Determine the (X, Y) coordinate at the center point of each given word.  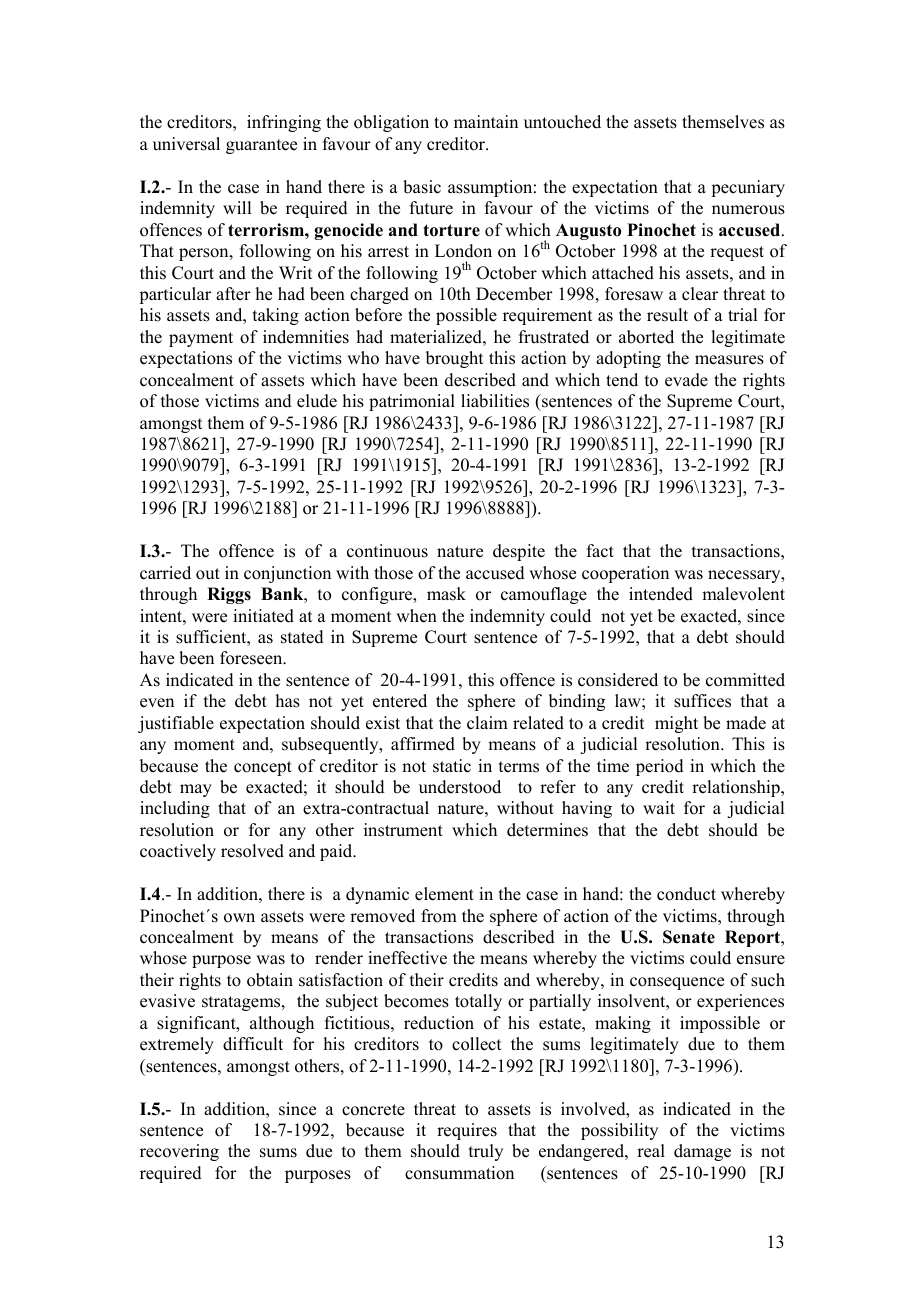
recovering (179, 1152)
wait (659, 807)
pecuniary (748, 188)
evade (686, 380)
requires (467, 1131)
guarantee (261, 146)
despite (519, 552)
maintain (486, 121)
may (196, 790)
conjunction (287, 574)
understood (460, 787)
